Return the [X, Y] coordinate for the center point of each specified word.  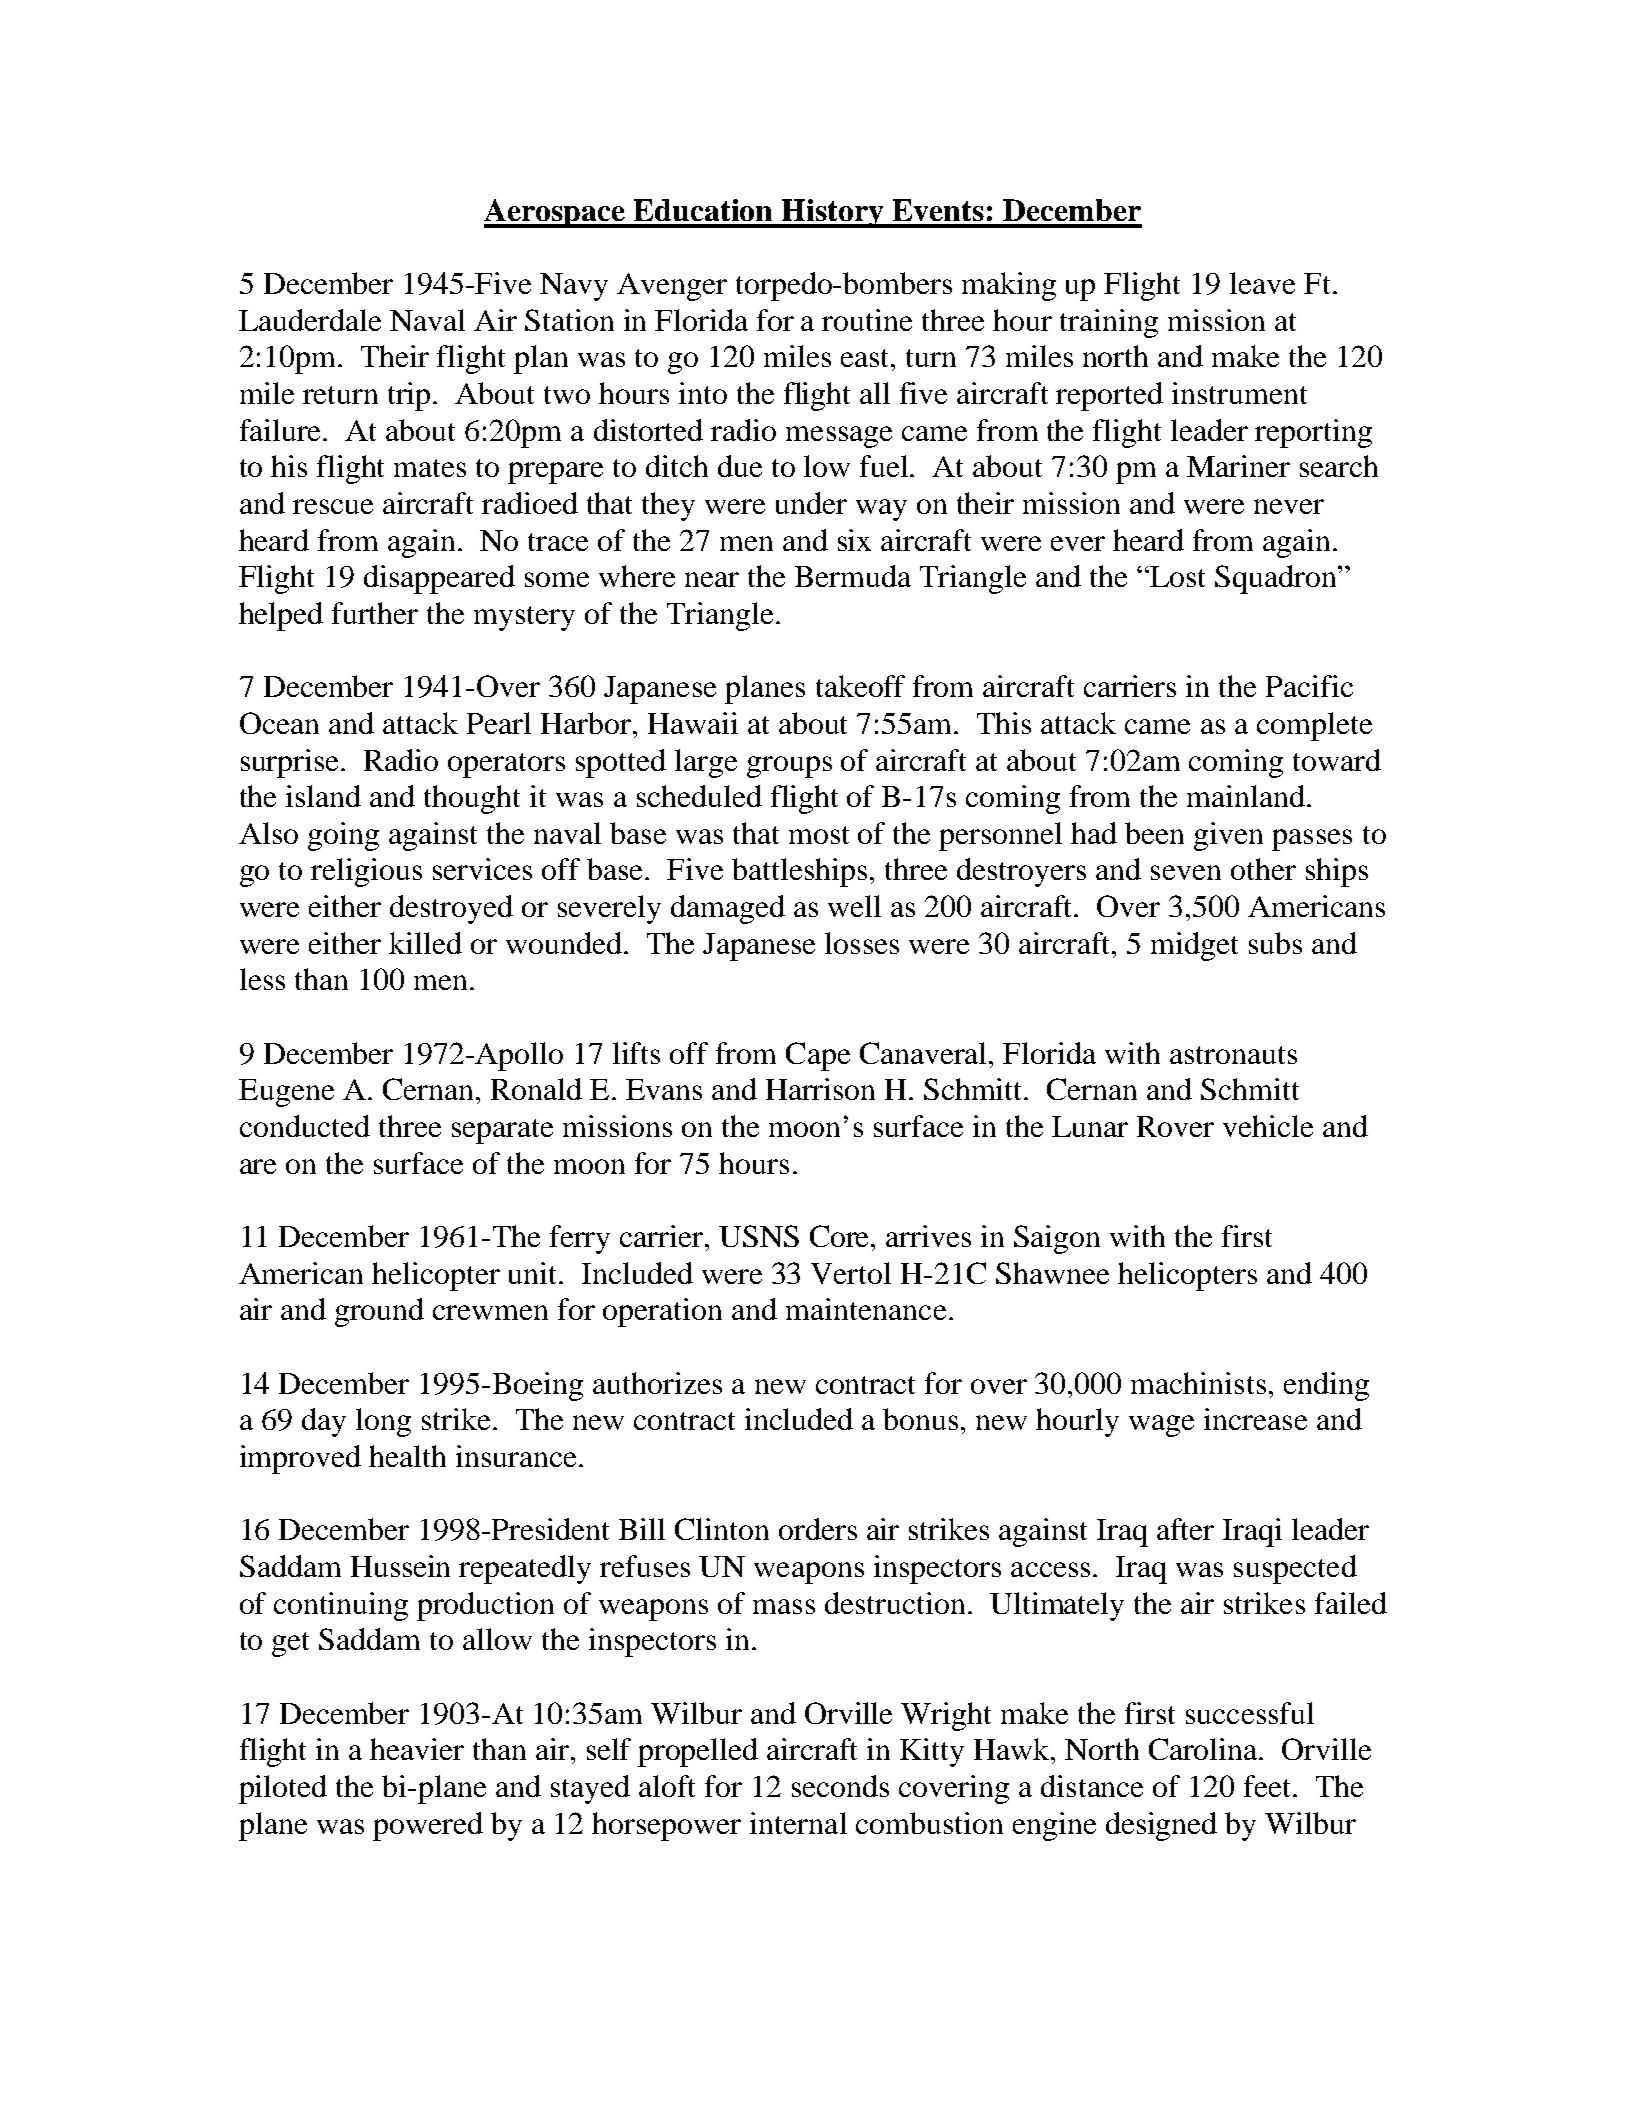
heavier [417, 1749]
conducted [305, 1126]
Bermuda [853, 576]
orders [818, 1529]
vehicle [1268, 1126]
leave [1262, 283]
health [407, 1456]
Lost [1176, 576]
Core [841, 1236]
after [1185, 1529]
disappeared [439, 579]
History [833, 213]
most [819, 835]
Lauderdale [310, 320]
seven [1186, 872]
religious [366, 872]
